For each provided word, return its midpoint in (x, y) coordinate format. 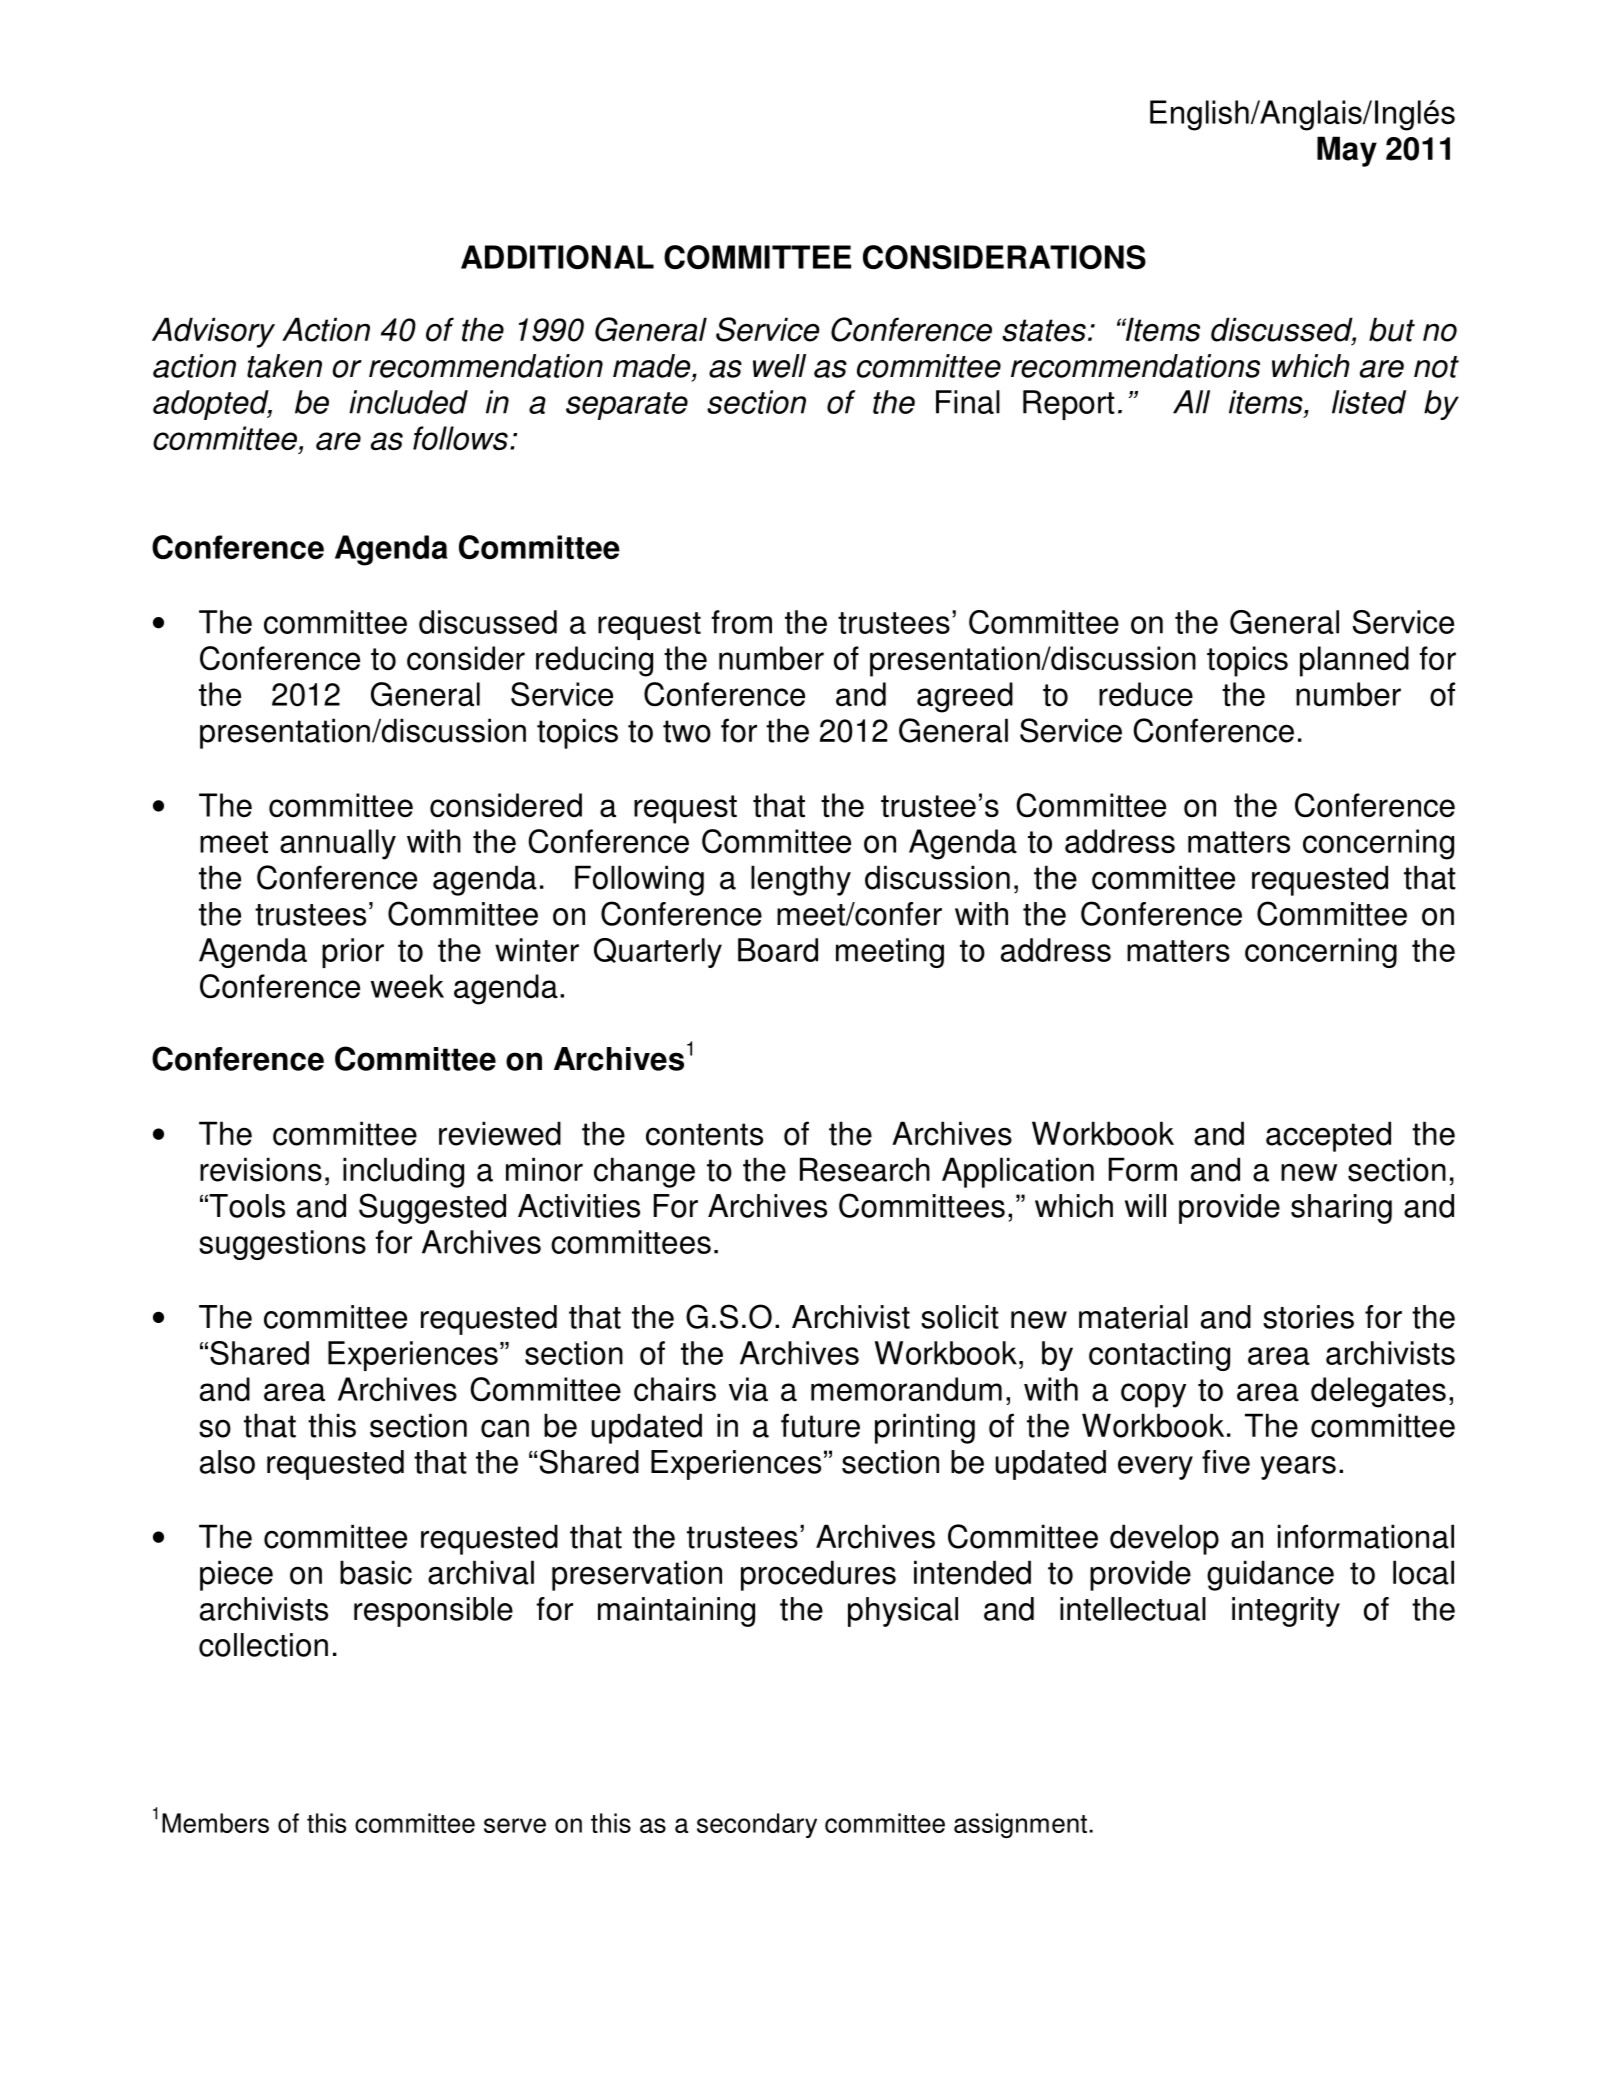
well (779, 366)
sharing (1341, 1209)
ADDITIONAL (557, 257)
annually (338, 844)
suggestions (282, 1245)
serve (515, 1825)
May (1347, 151)
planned (1354, 661)
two (687, 731)
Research (865, 1169)
